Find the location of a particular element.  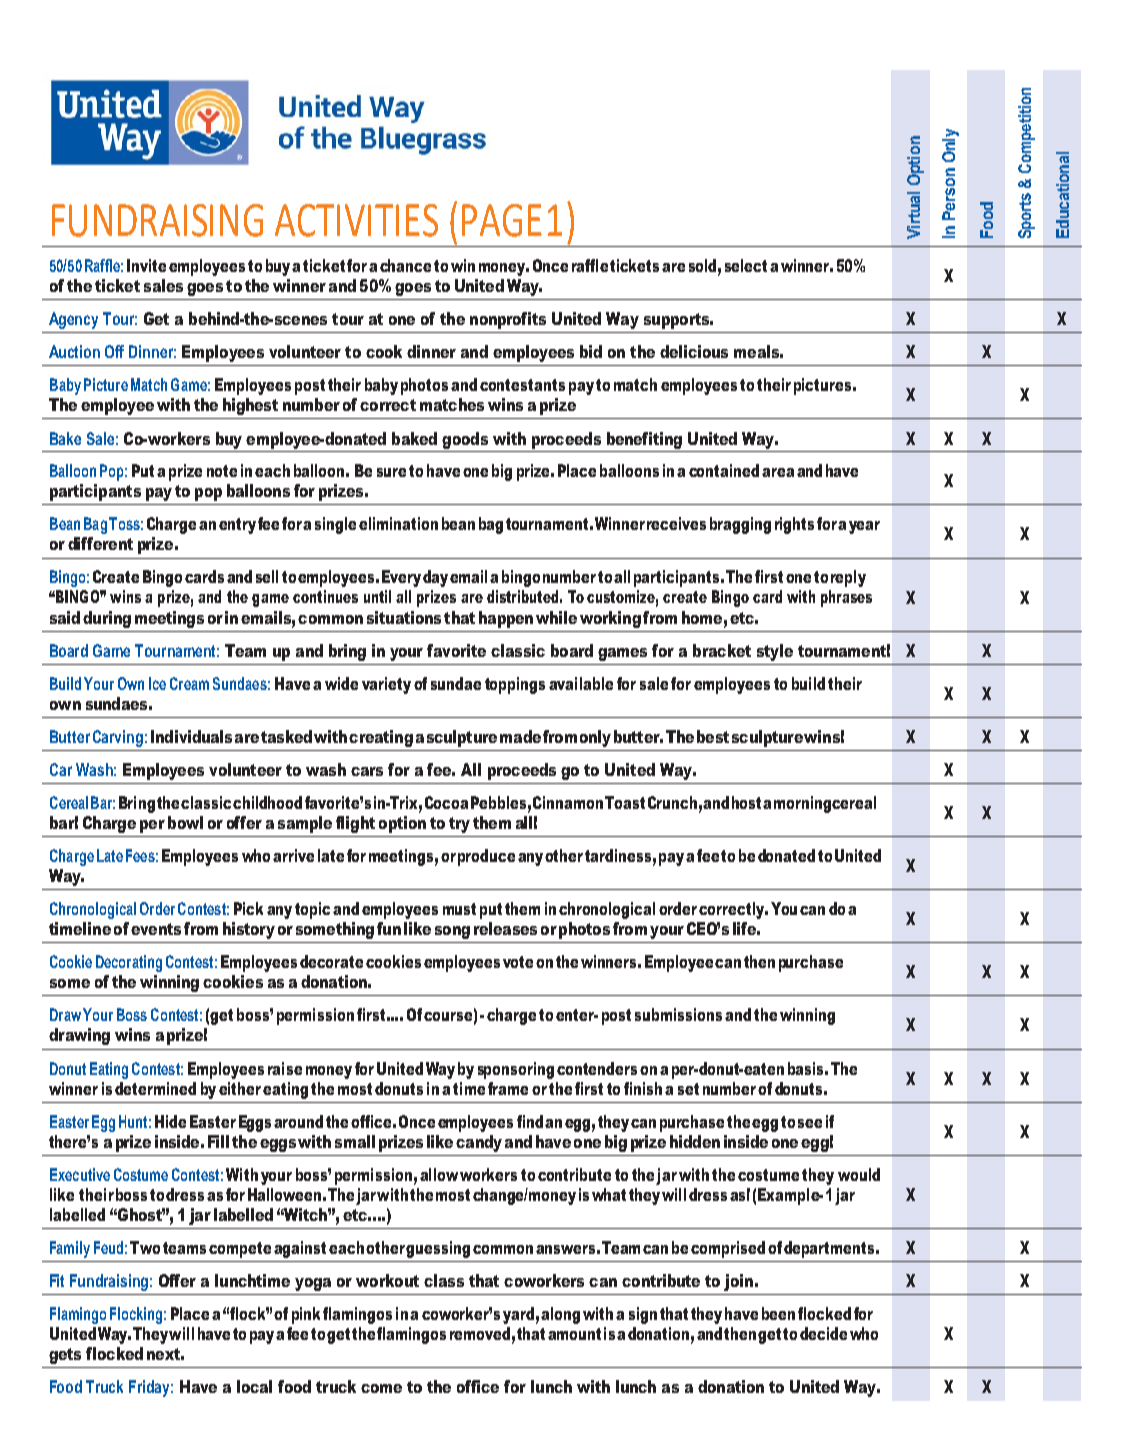

yard is located at coordinates (518, 1315).
